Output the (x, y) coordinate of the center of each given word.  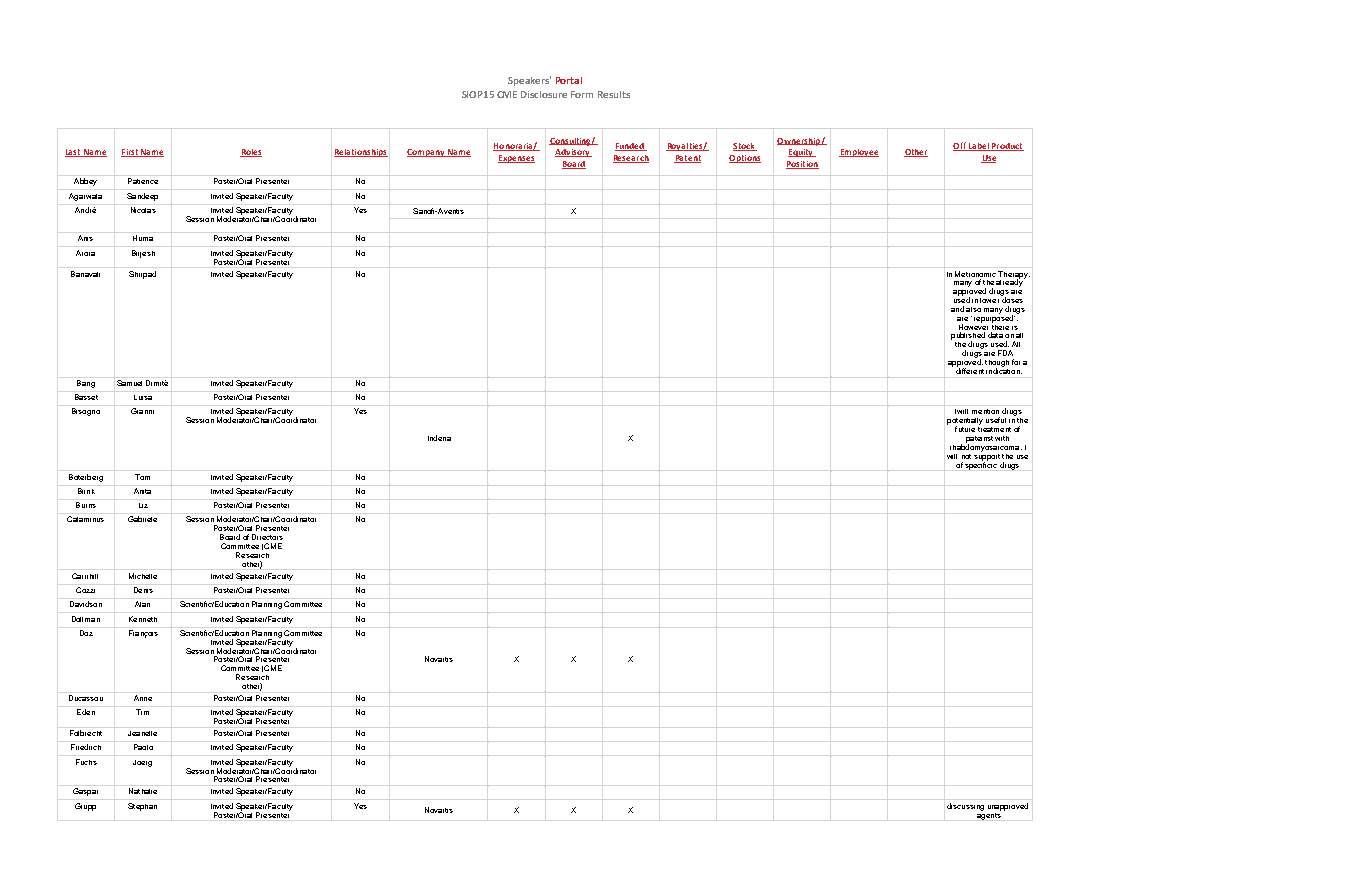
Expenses (516, 159)
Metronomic (975, 274)
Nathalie (143, 791)
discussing (965, 807)
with (1002, 438)
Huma (143, 238)
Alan (142, 604)
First (130, 153)
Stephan (142, 807)
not (966, 456)
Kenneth (143, 619)
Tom (142, 477)
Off (960, 146)
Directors (267, 537)
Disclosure (544, 94)
